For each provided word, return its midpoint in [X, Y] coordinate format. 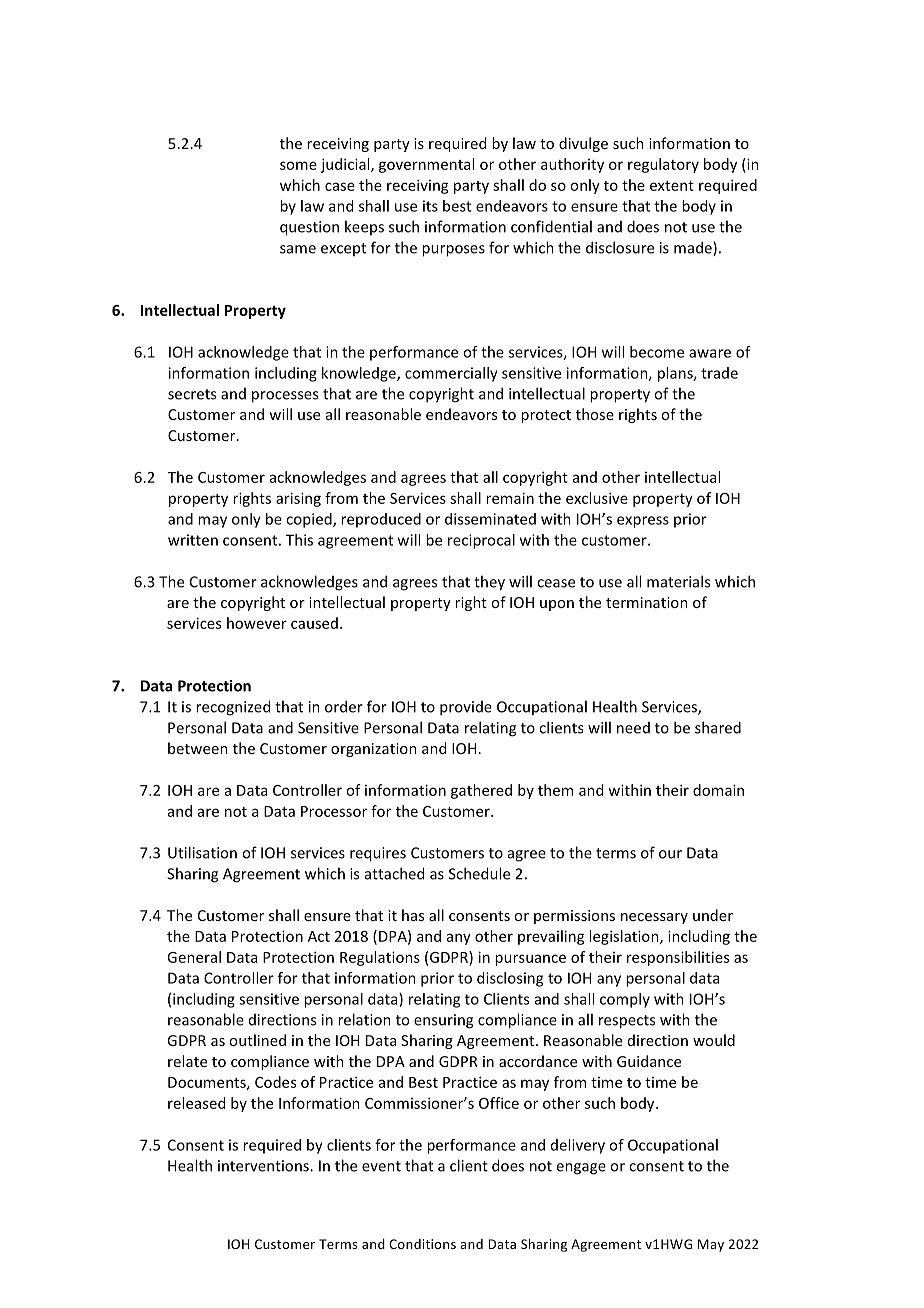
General [194, 957]
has [413, 915]
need [633, 728]
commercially [451, 374]
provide [466, 708]
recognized [233, 708]
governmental [426, 165]
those [595, 414]
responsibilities [678, 958]
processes [285, 397]
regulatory [663, 165]
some [298, 165]
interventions [264, 1166]
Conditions [422, 1244]
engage [581, 1169]
